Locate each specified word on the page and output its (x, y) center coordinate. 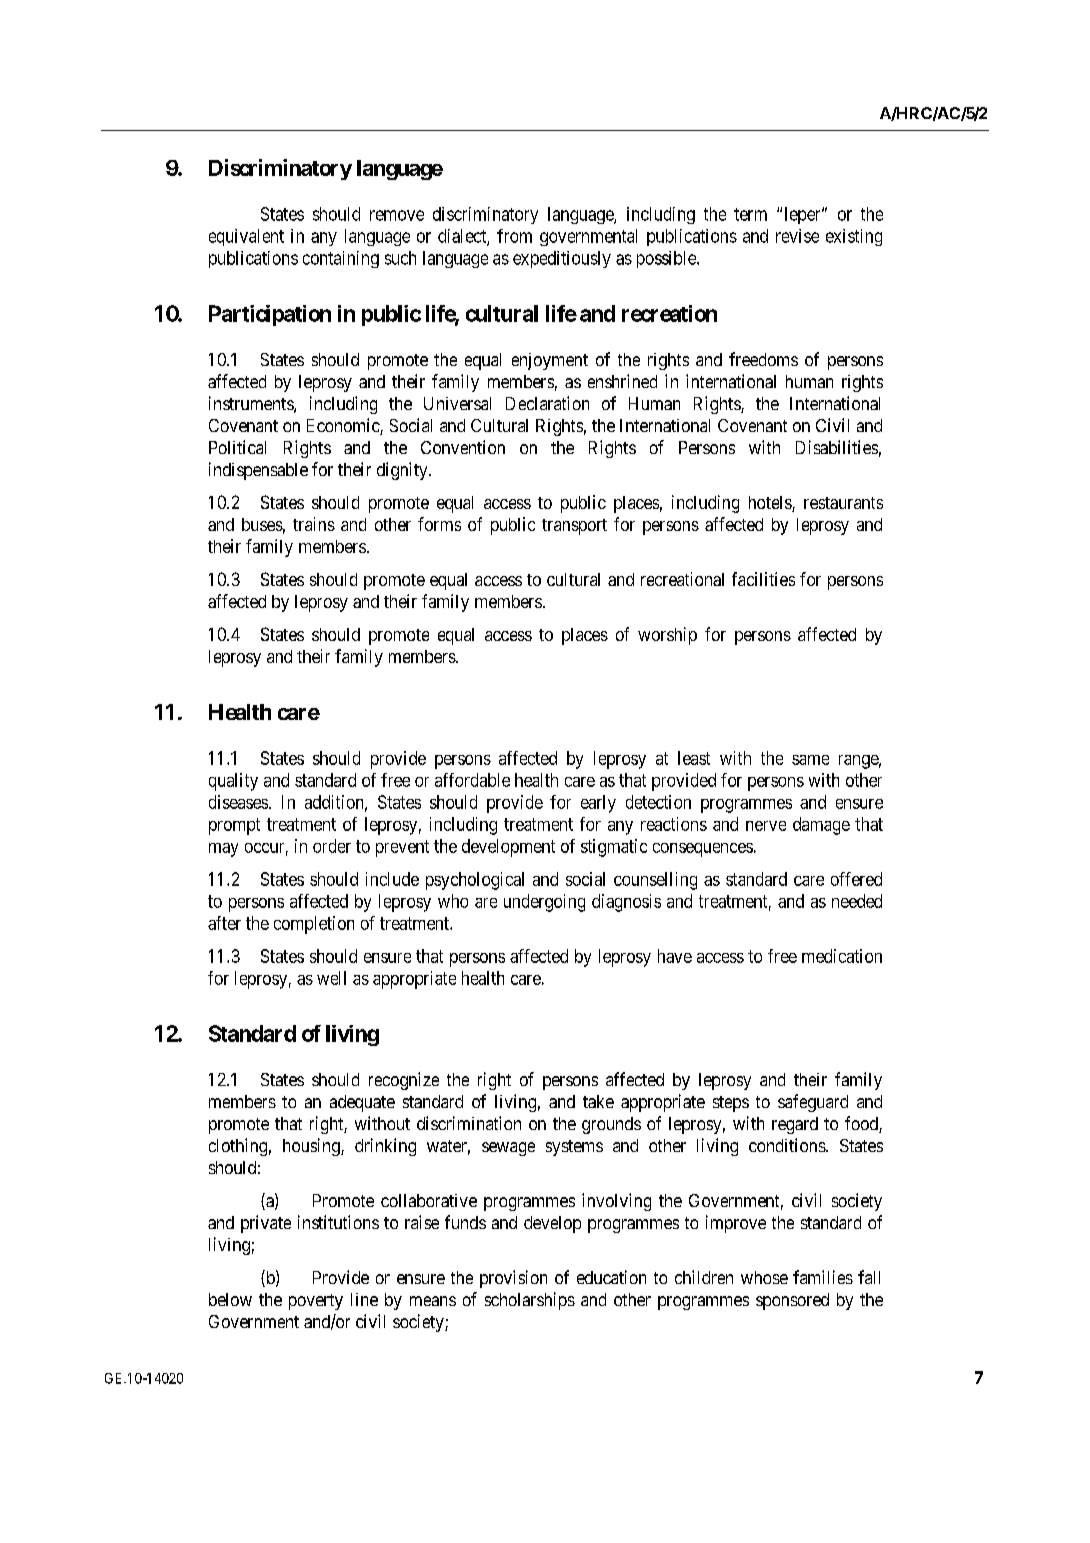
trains (314, 524)
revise (797, 236)
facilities (763, 579)
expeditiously (562, 259)
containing (341, 259)
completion (314, 925)
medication (842, 956)
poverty (316, 1302)
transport (574, 527)
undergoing (544, 903)
